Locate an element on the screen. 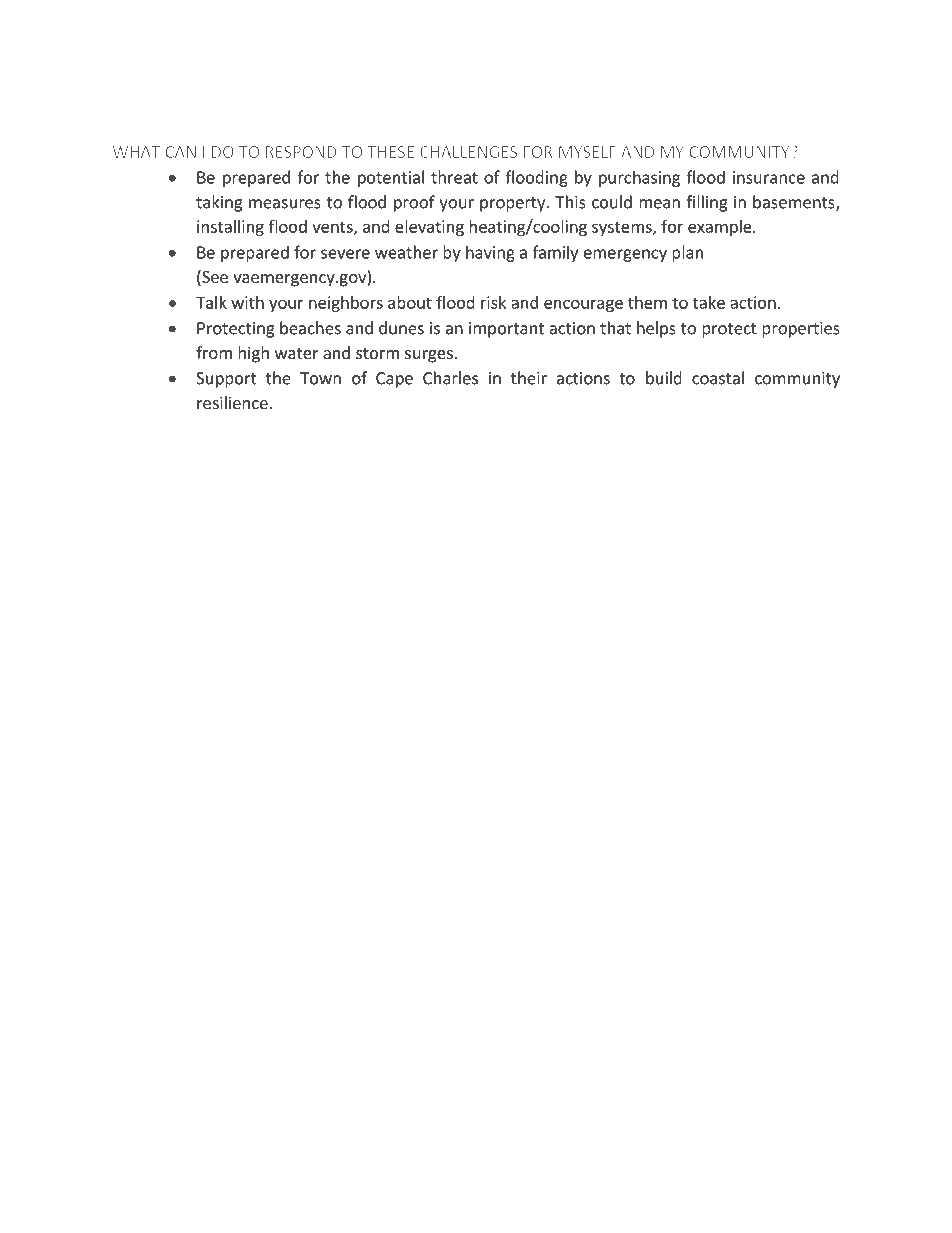  resilience is located at coordinates (232, 402).
